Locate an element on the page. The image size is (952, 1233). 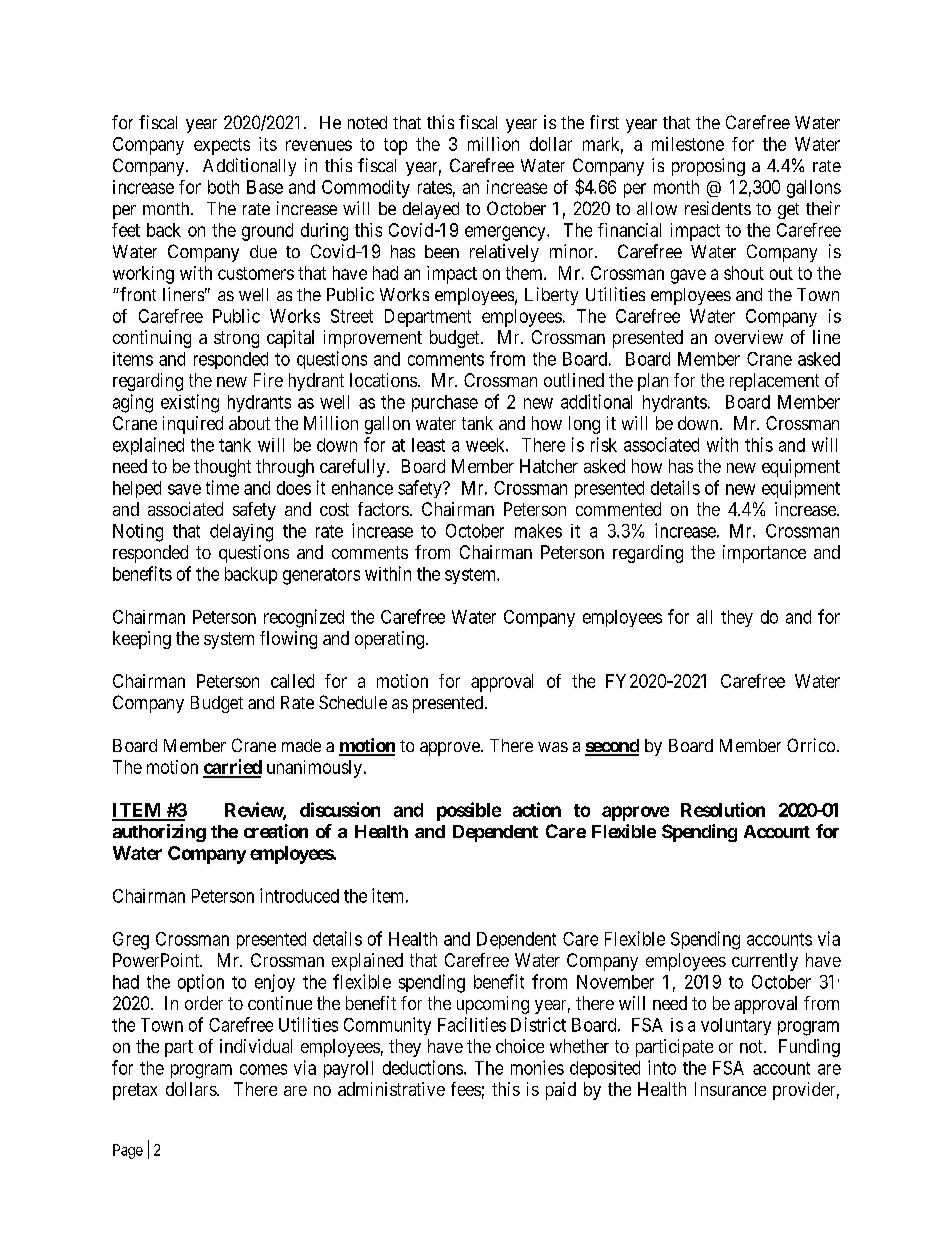
proposing is located at coordinates (708, 167).
